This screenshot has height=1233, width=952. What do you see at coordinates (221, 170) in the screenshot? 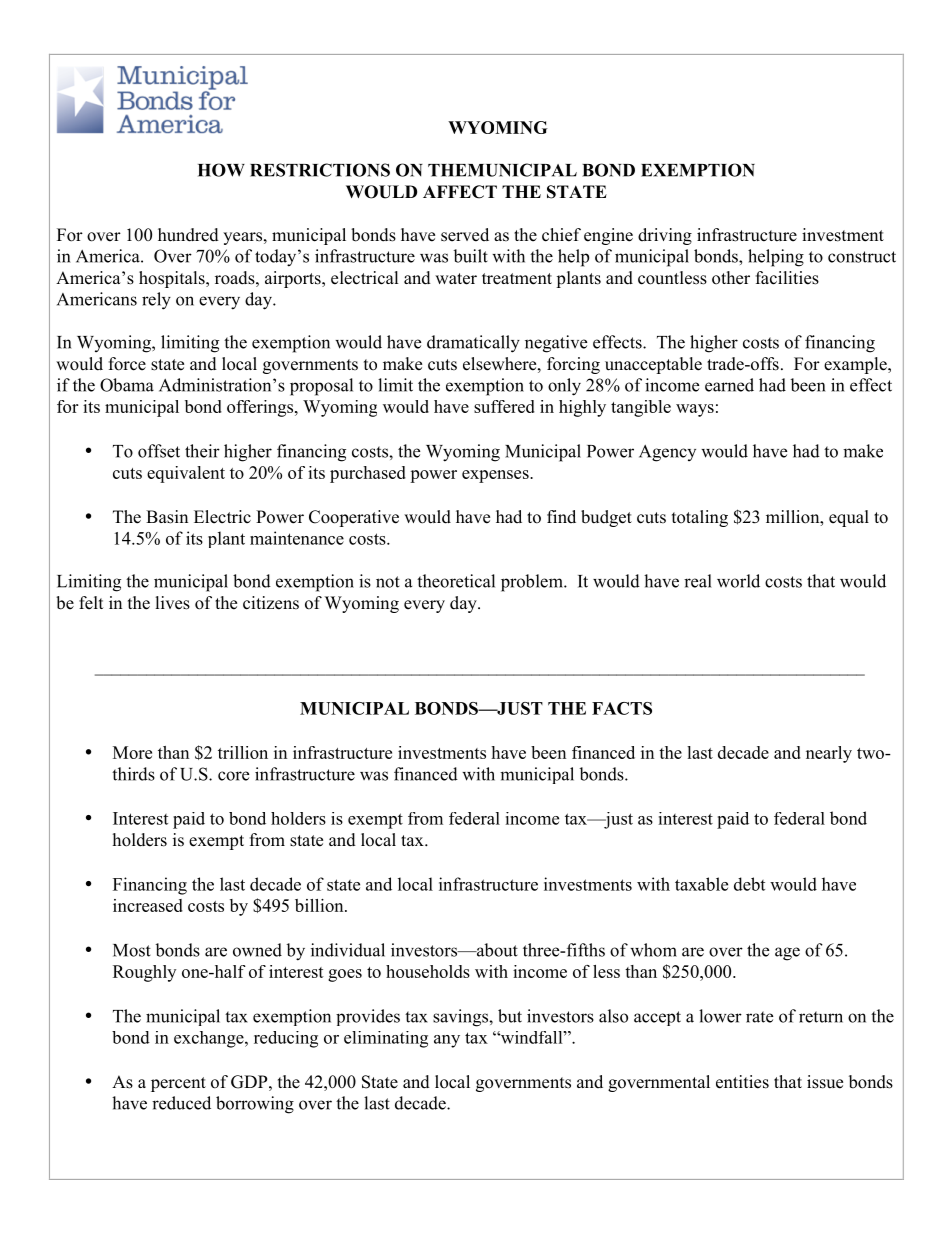
I see `HOW` at bounding box center [221, 170].
